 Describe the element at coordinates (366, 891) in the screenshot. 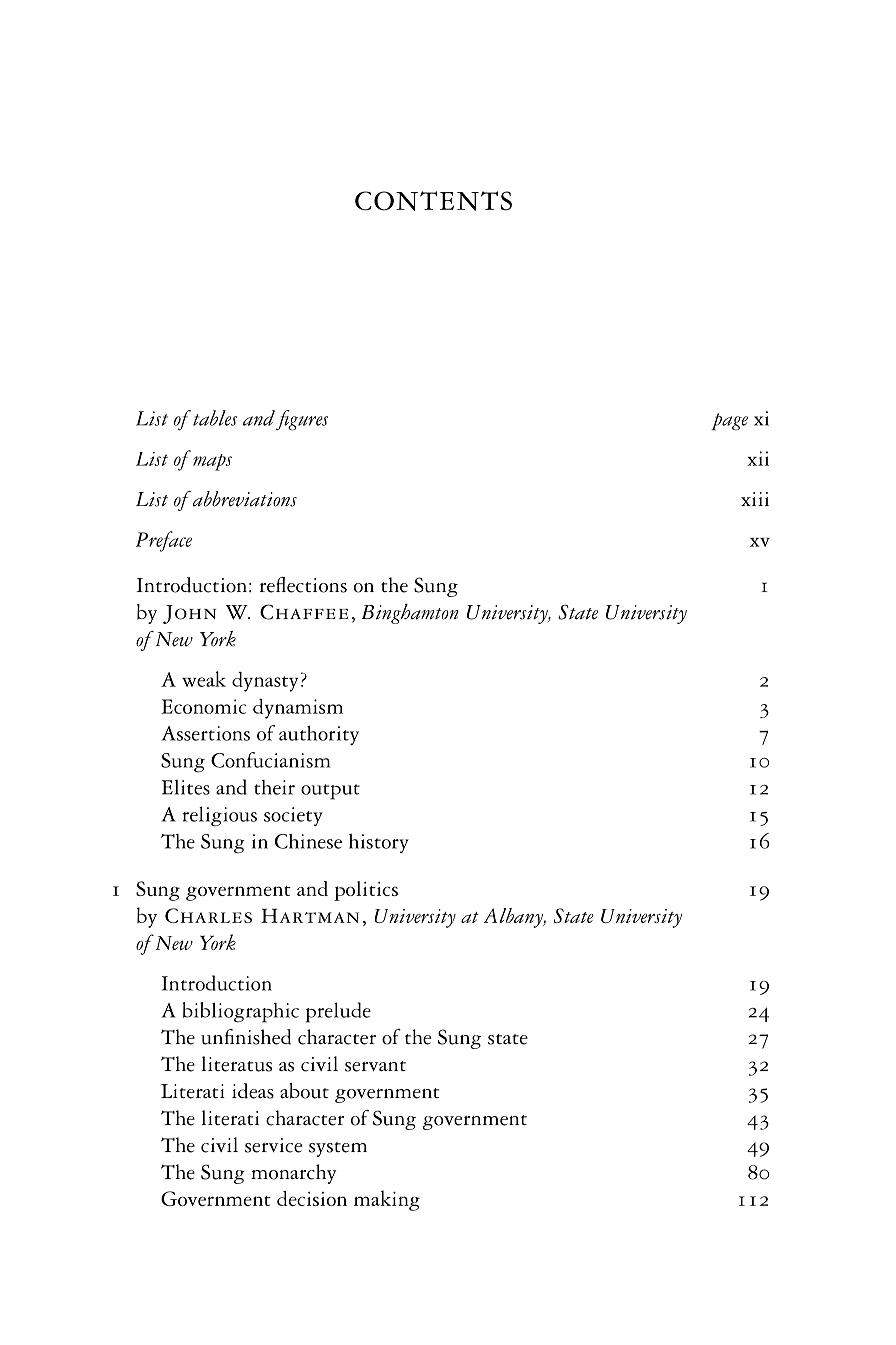

I see `politics` at that location.
